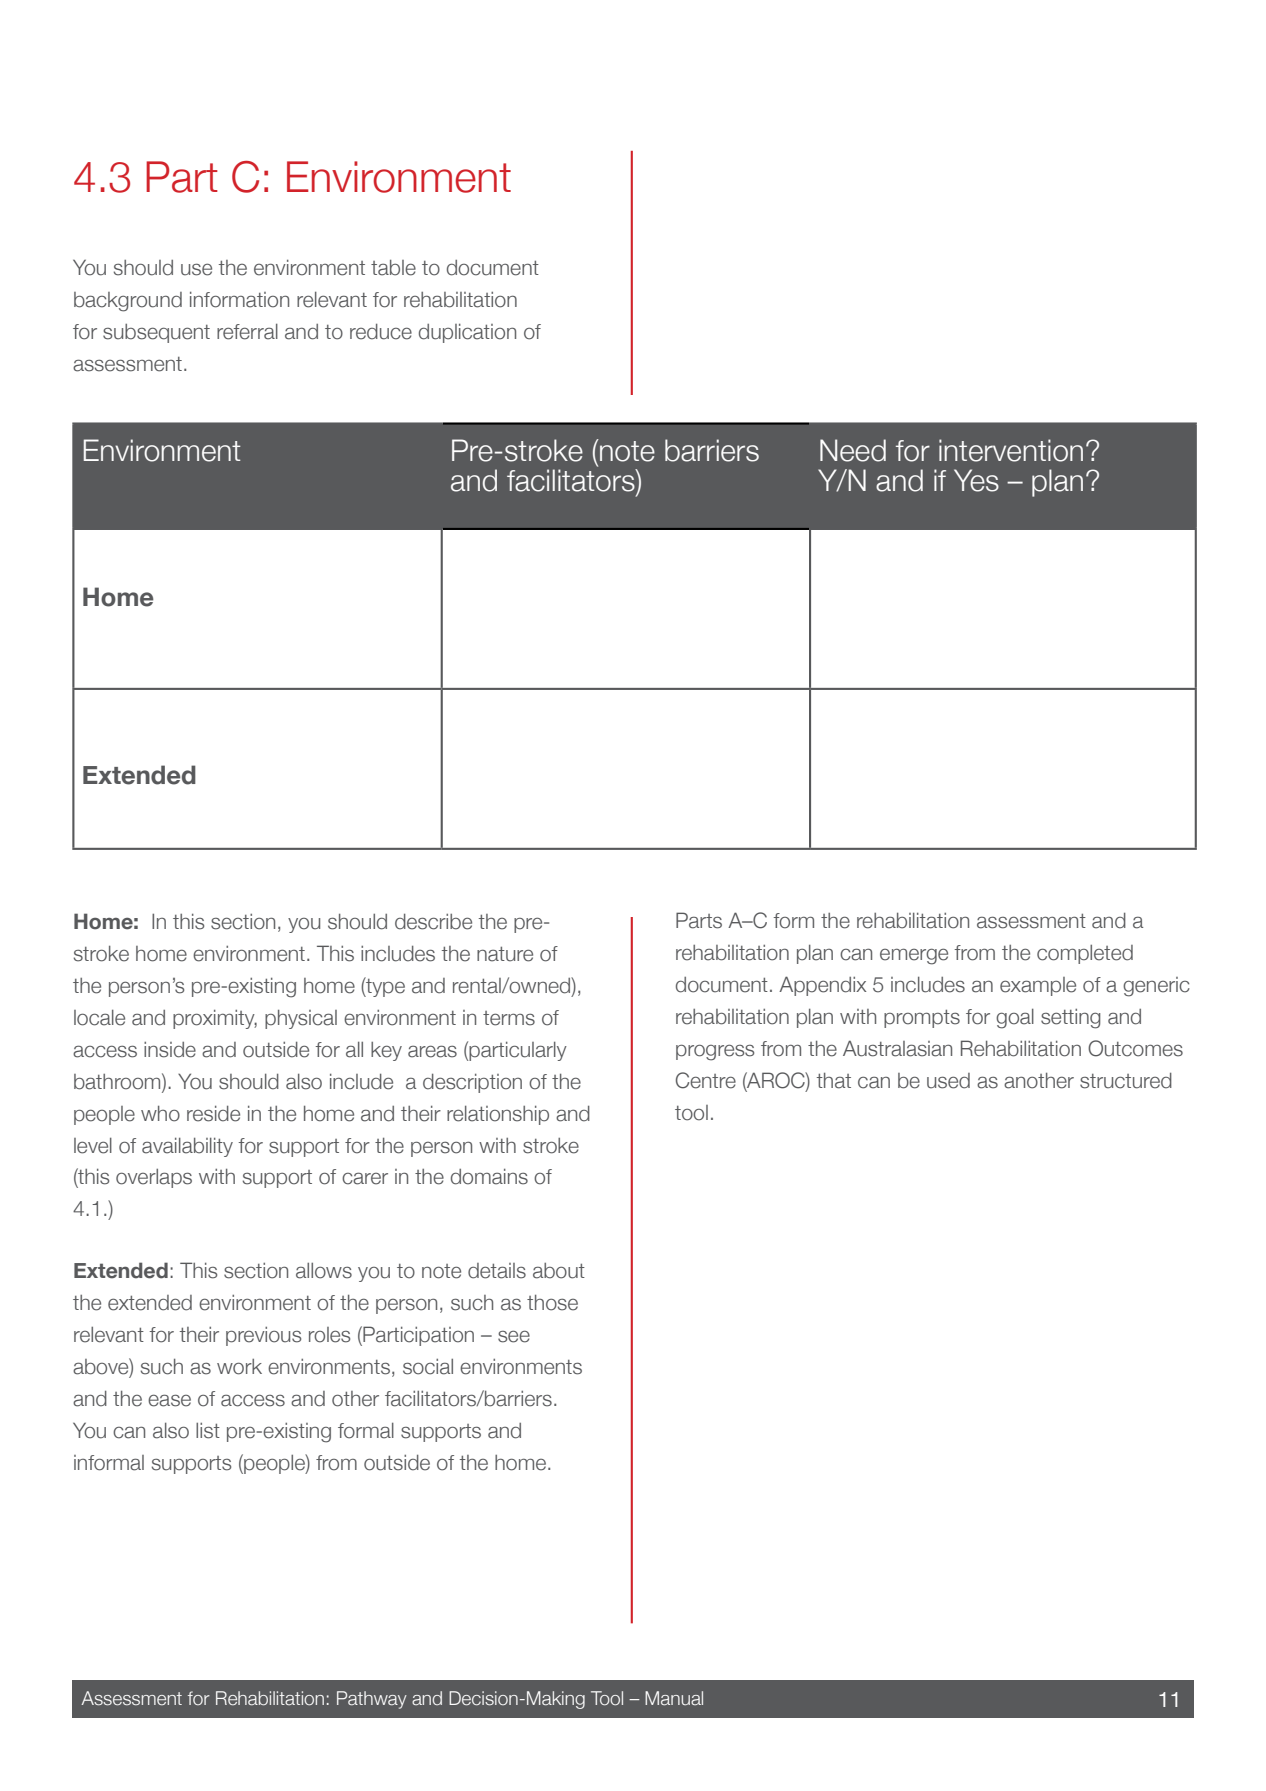 This page has height=1791, width=1266. Describe the element at coordinates (372, 1700) in the page. I see `Pathway` at that location.
